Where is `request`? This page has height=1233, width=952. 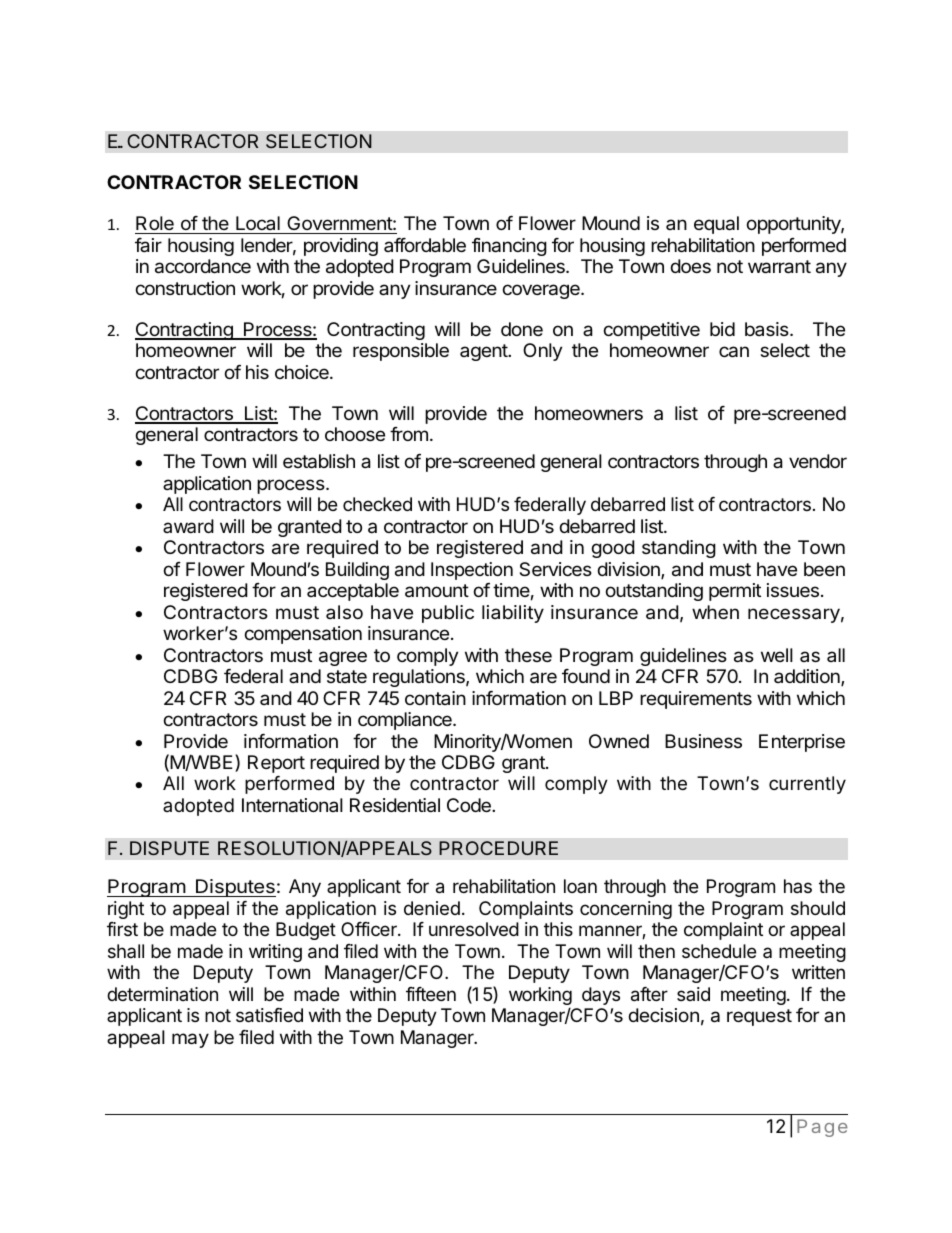
request is located at coordinates (759, 1017).
